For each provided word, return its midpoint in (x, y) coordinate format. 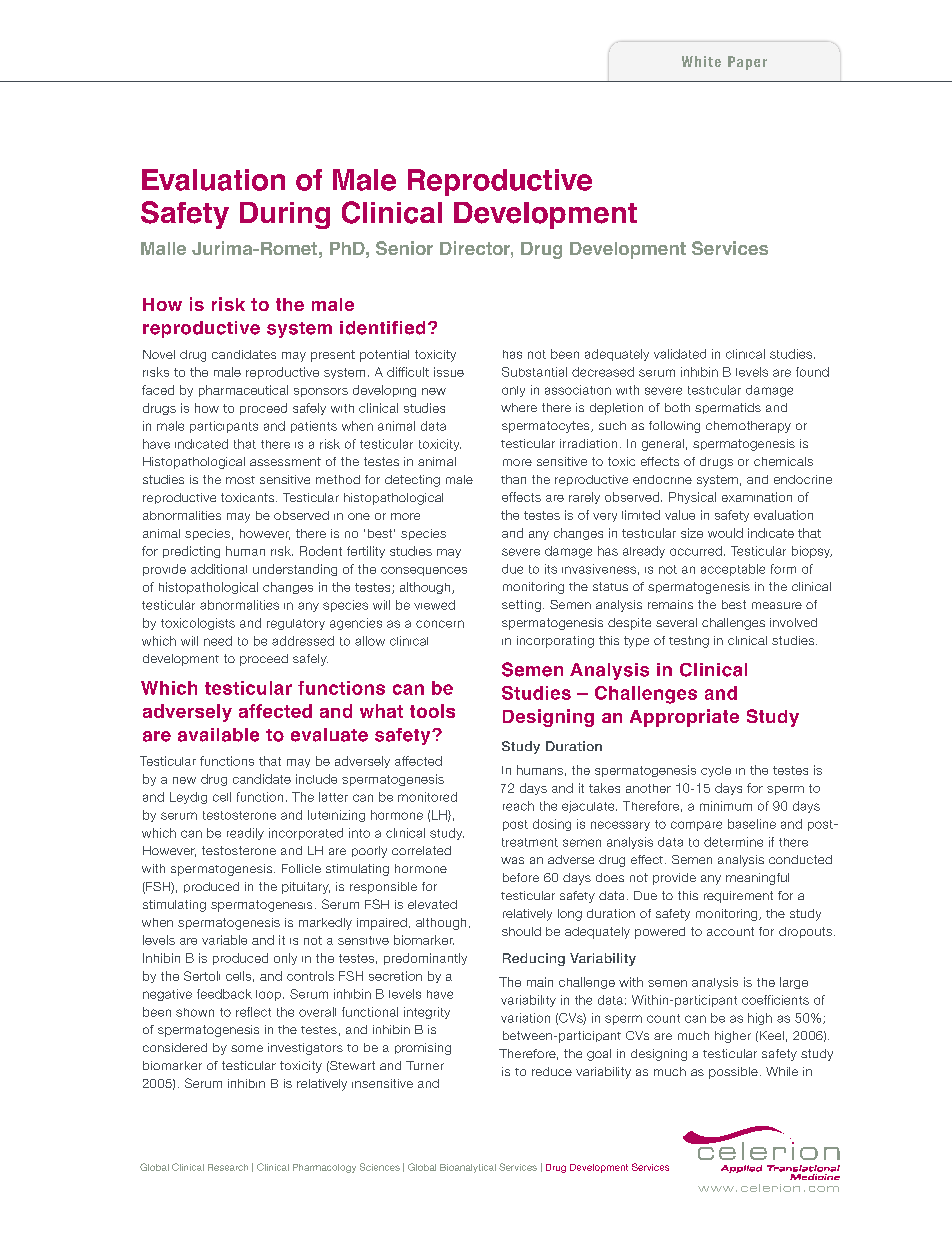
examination (757, 497)
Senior (404, 248)
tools (432, 711)
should (521, 931)
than (513, 479)
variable (224, 940)
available (218, 735)
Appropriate (684, 718)
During (285, 215)
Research (228, 1167)
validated (680, 354)
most (240, 480)
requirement (738, 897)
